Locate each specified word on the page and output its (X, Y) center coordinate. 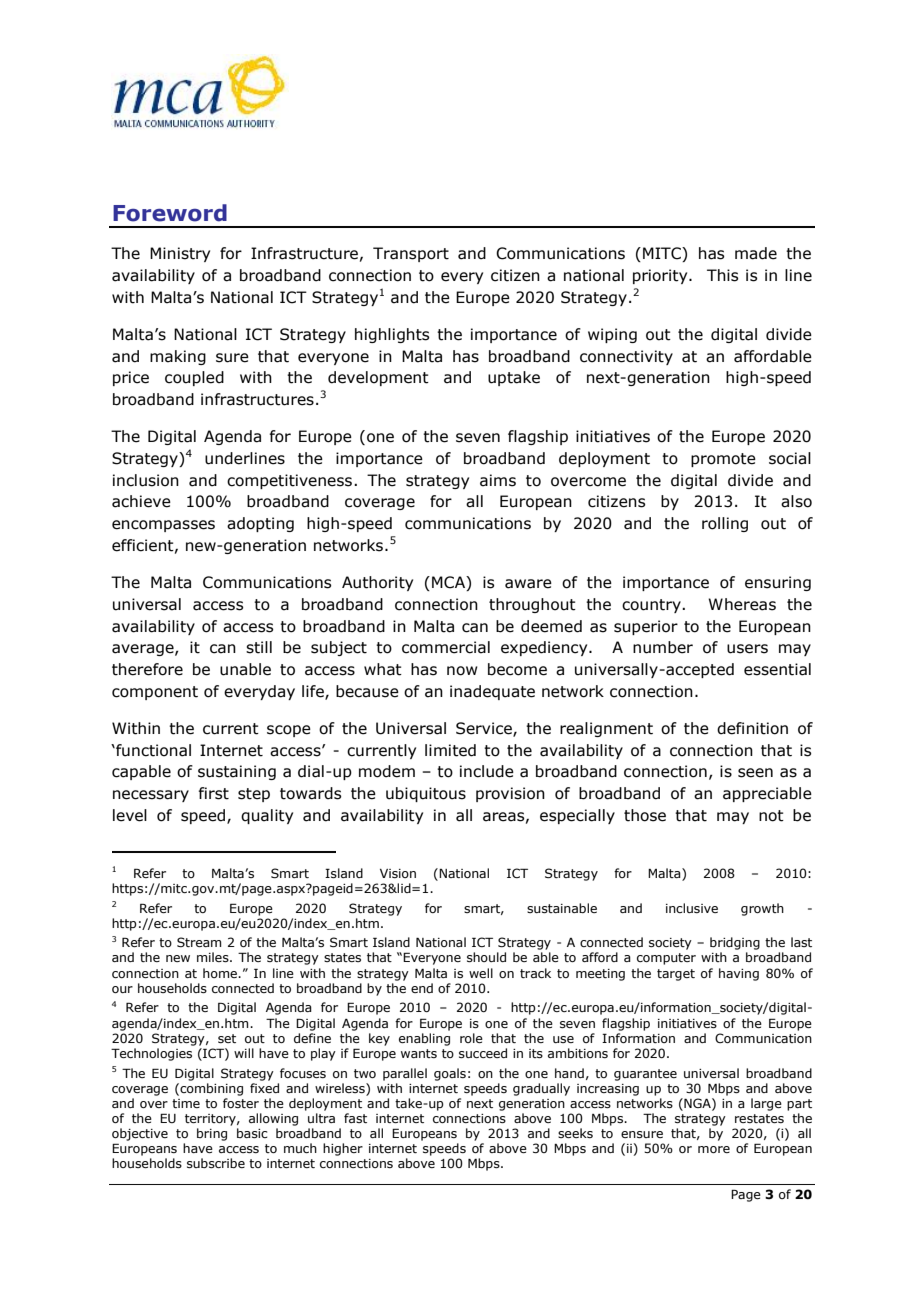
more (714, 1149)
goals (450, 1074)
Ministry (180, 254)
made (756, 253)
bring (212, 1134)
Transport (411, 254)
